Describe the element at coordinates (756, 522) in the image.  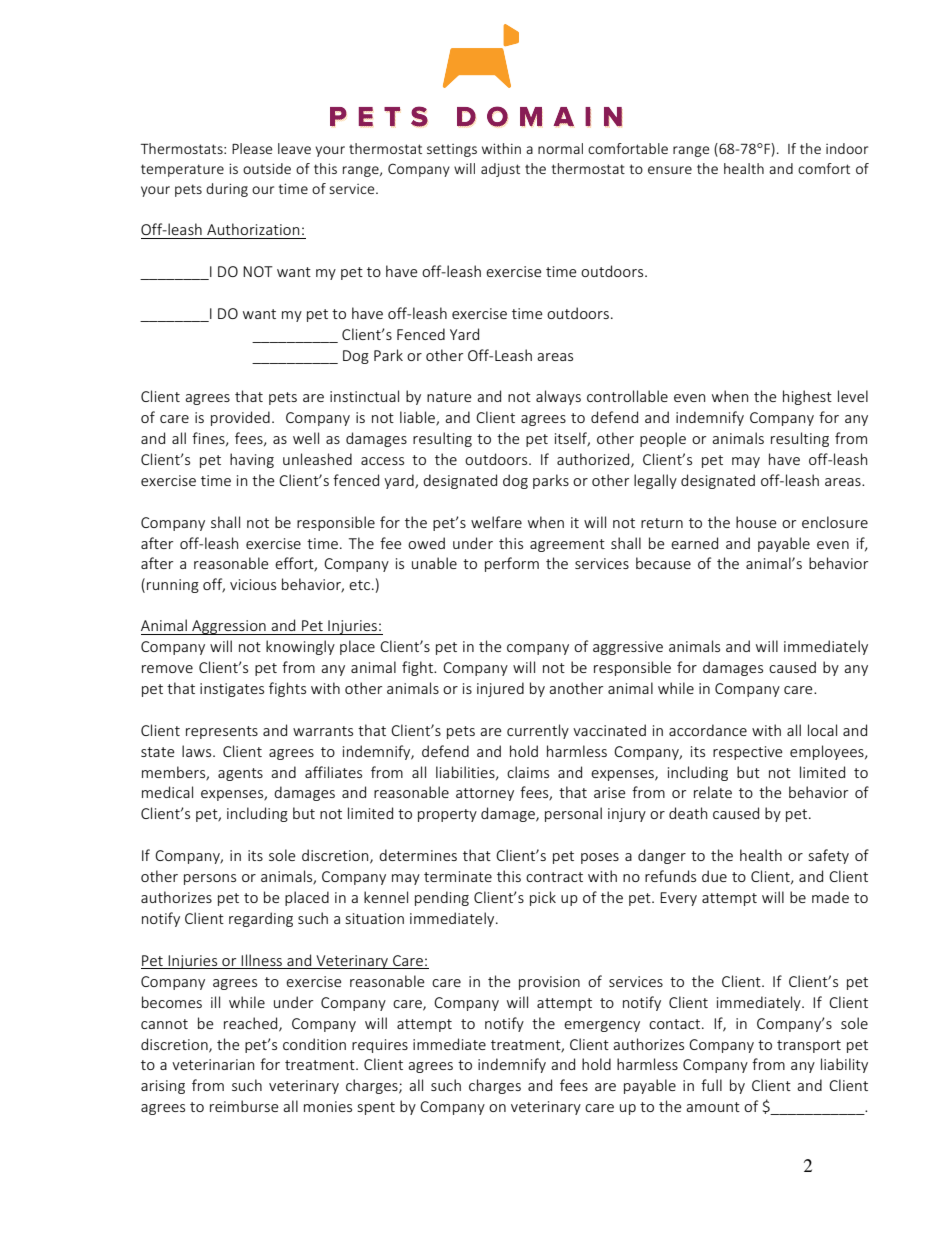
I see `house` at that location.
